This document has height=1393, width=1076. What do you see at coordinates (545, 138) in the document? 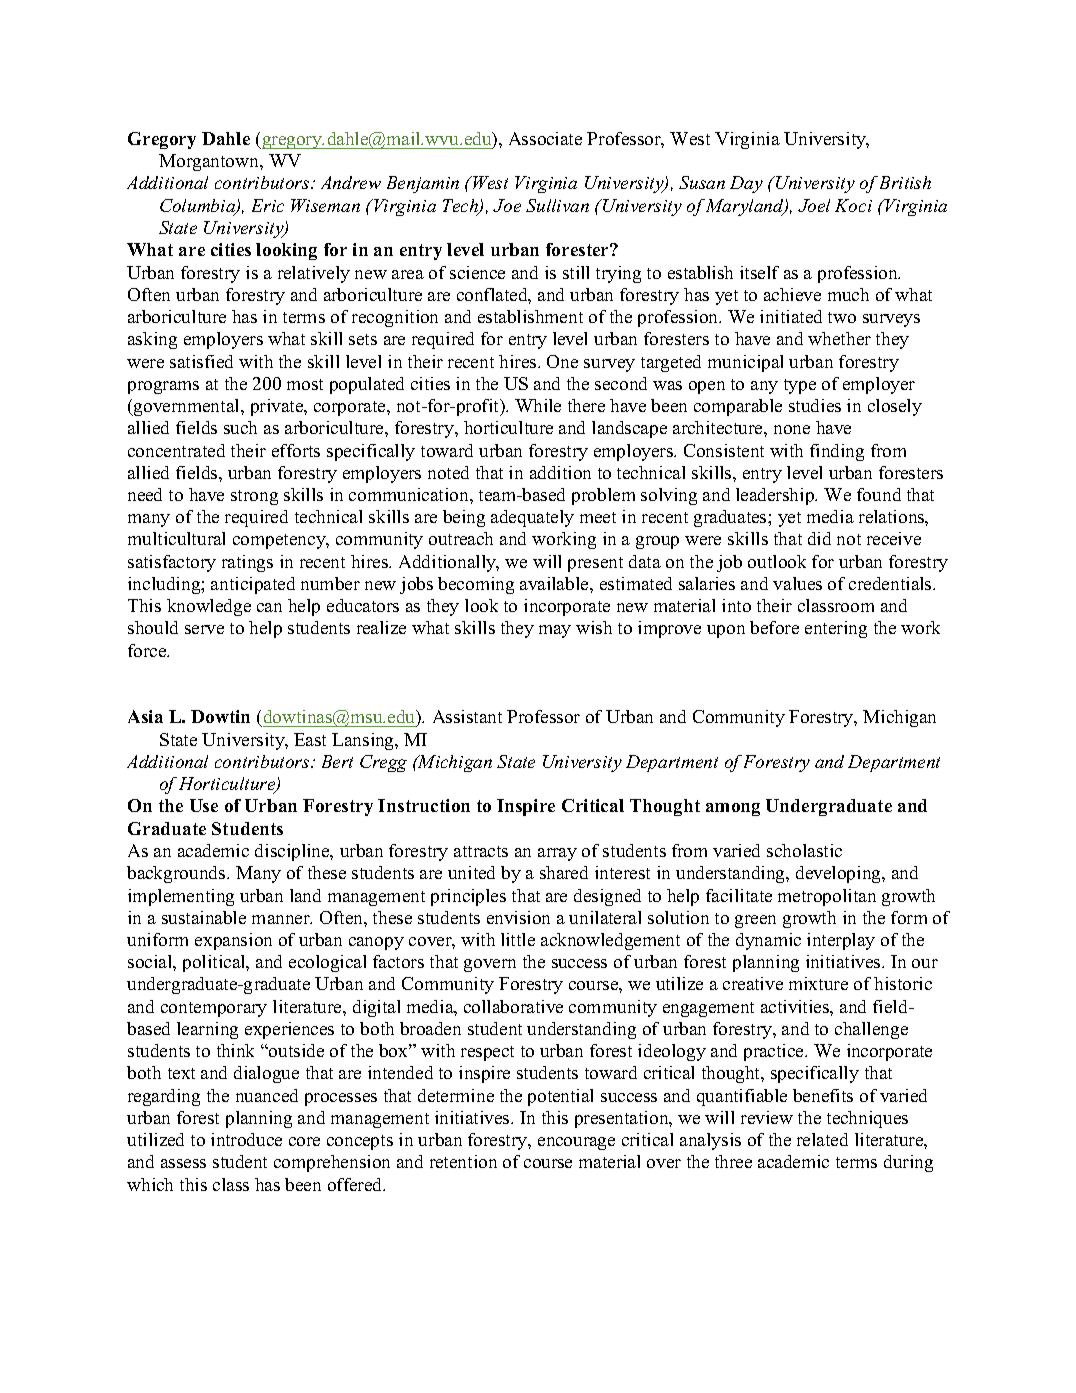
I see `Associate` at bounding box center [545, 138].
